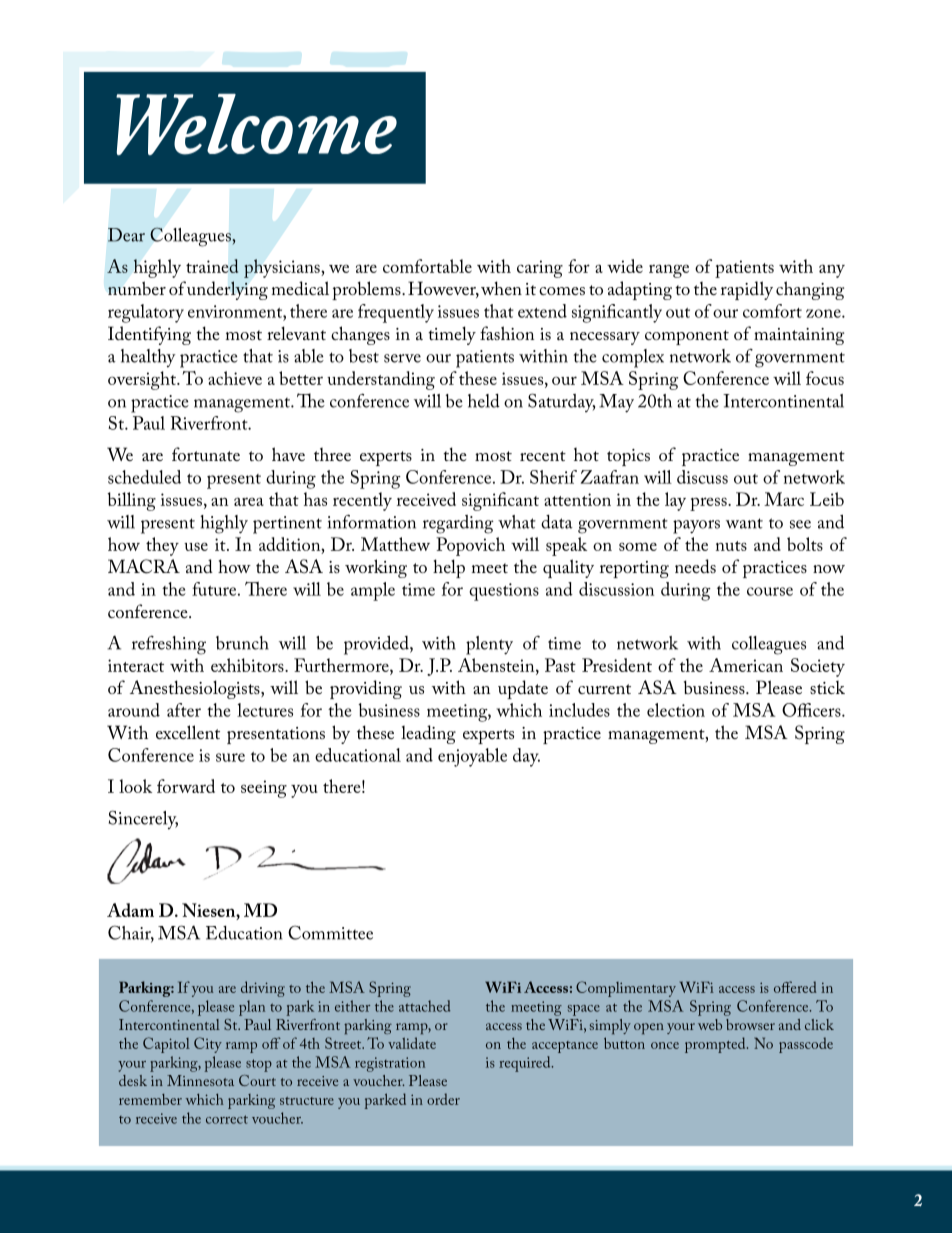  Describe the element at coordinates (784, 499) in the screenshot. I see `Marc` at that location.
